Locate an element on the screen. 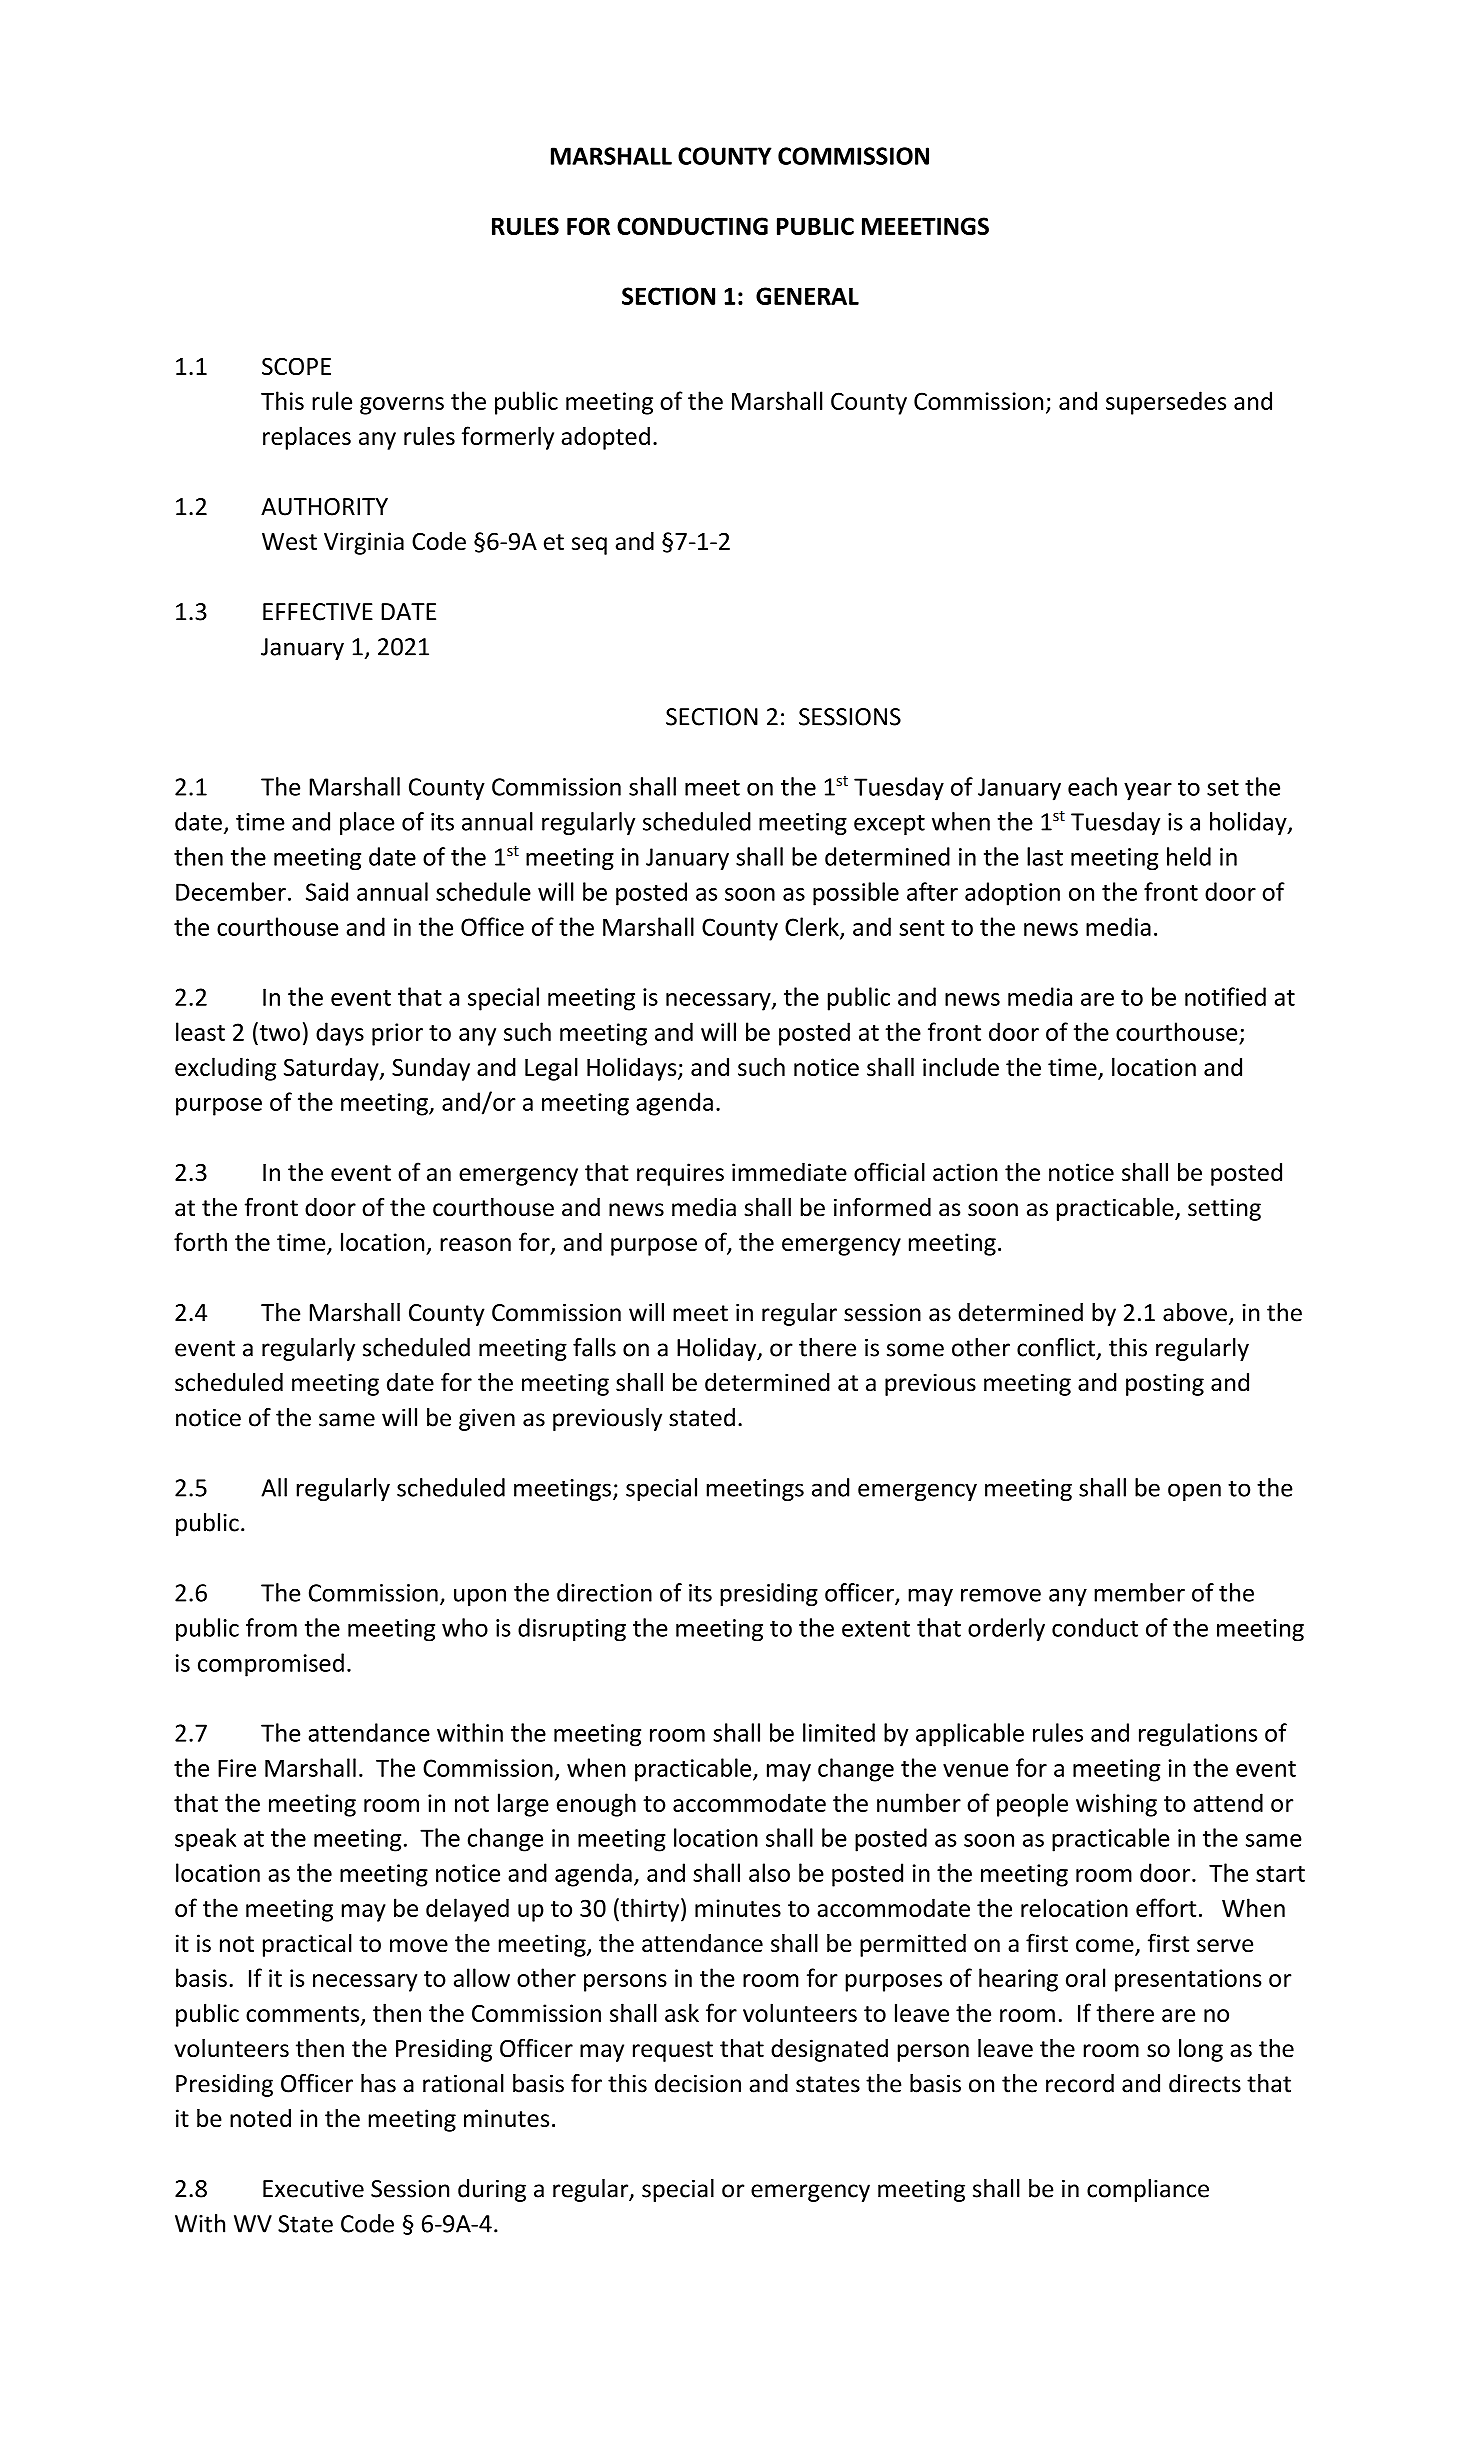 This screenshot has height=2438, width=1480. requires is located at coordinates (680, 1174).
